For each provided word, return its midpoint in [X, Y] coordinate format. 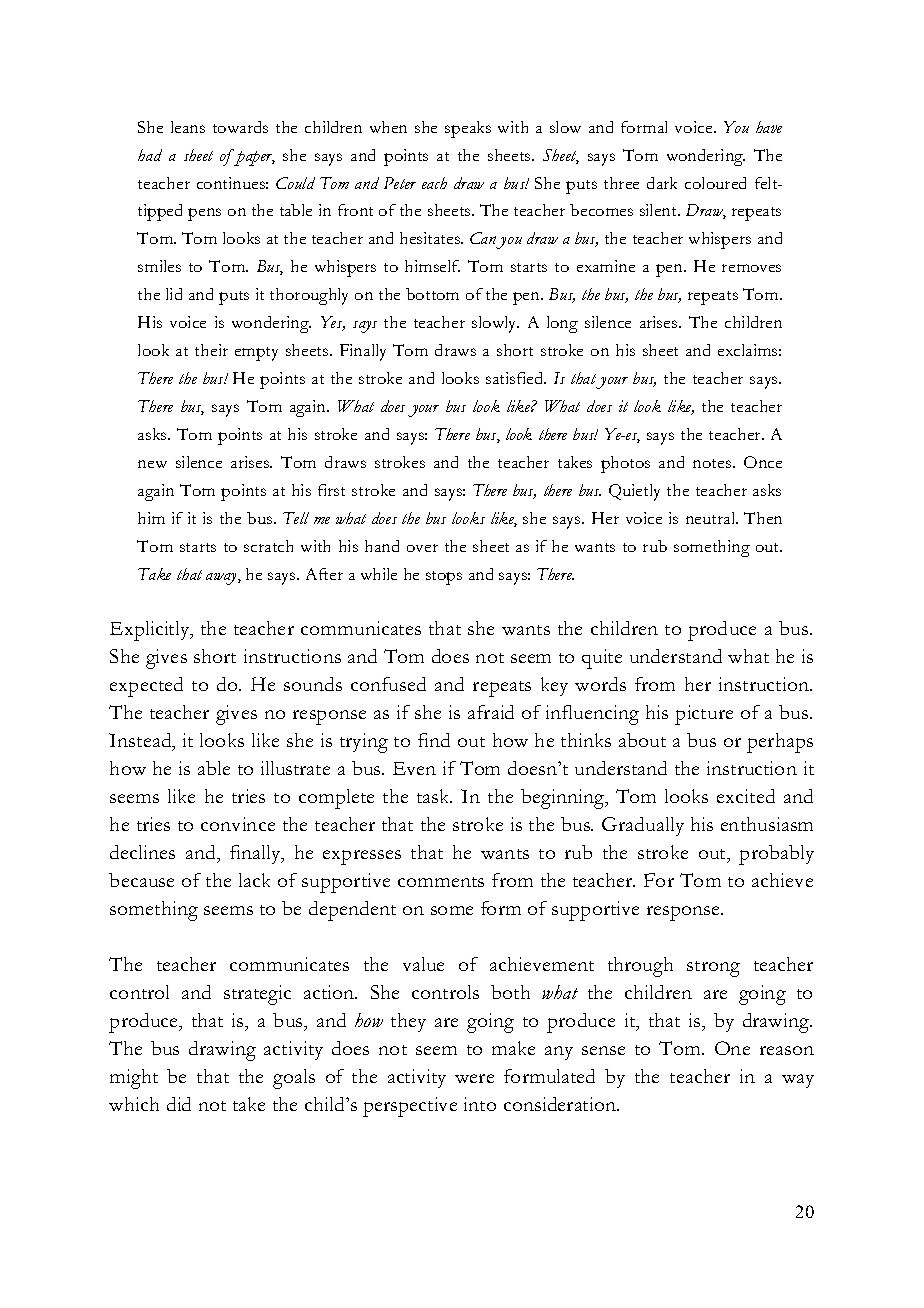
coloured [715, 183]
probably [776, 855]
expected [146, 687]
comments [441, 882]
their [211, 350]
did [179, 1104]
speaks [468, 129]
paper [254, 157]
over [422, 548]
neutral [712, 518]
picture [704, 715]
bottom [432, 294]
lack [254, 880]
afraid [491, 712]
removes [751, 268]
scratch [268, 546]
